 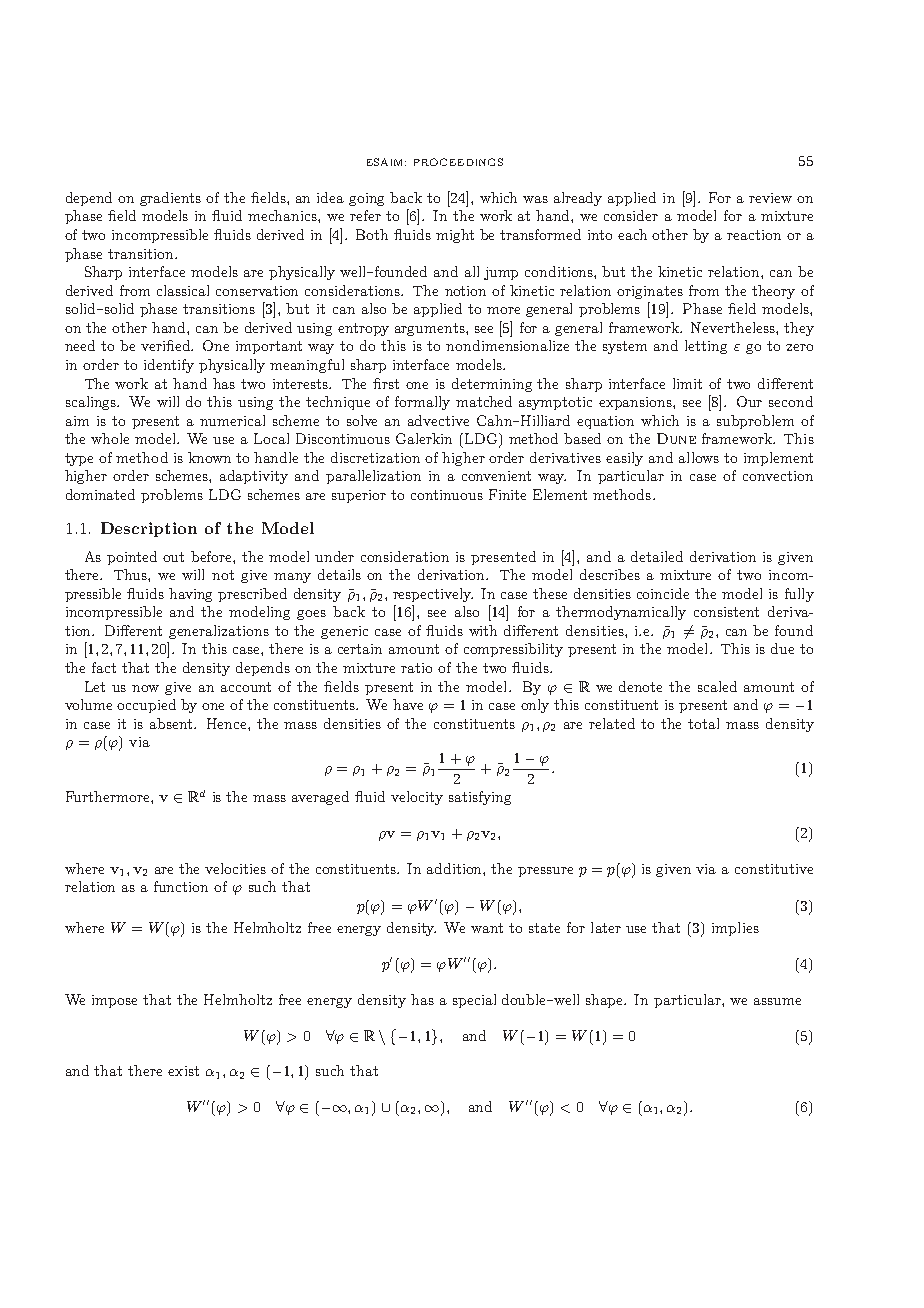 What do you see at coordinates (433, 595) in the screenshot?
I see `respectively` at bounding box center [433, 595].
